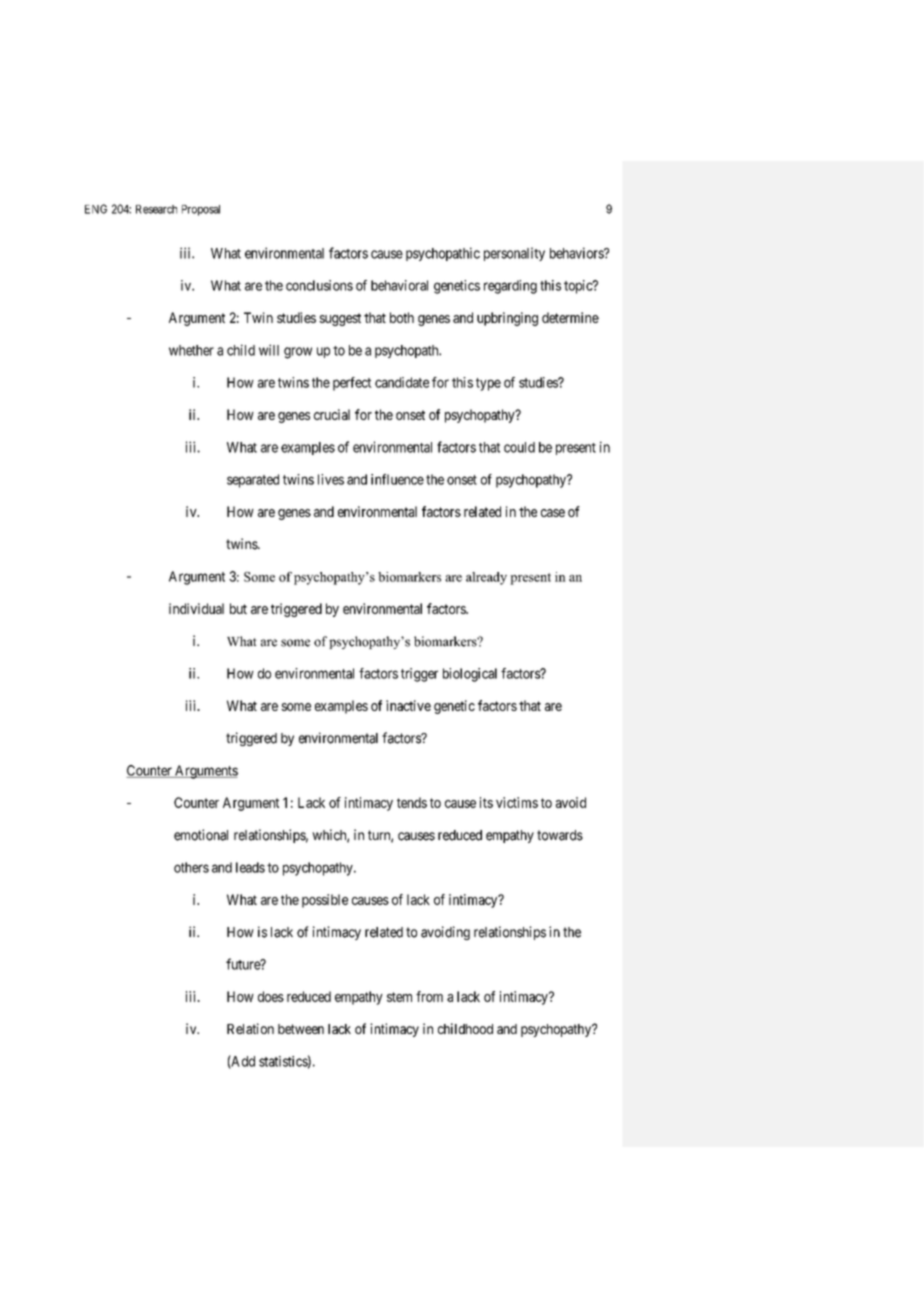 Image resolution: width=924 pixels, height=1309 pixels. Describe the element at coordinates (301, 1029) in the screenshot. I see `between` at that location.
